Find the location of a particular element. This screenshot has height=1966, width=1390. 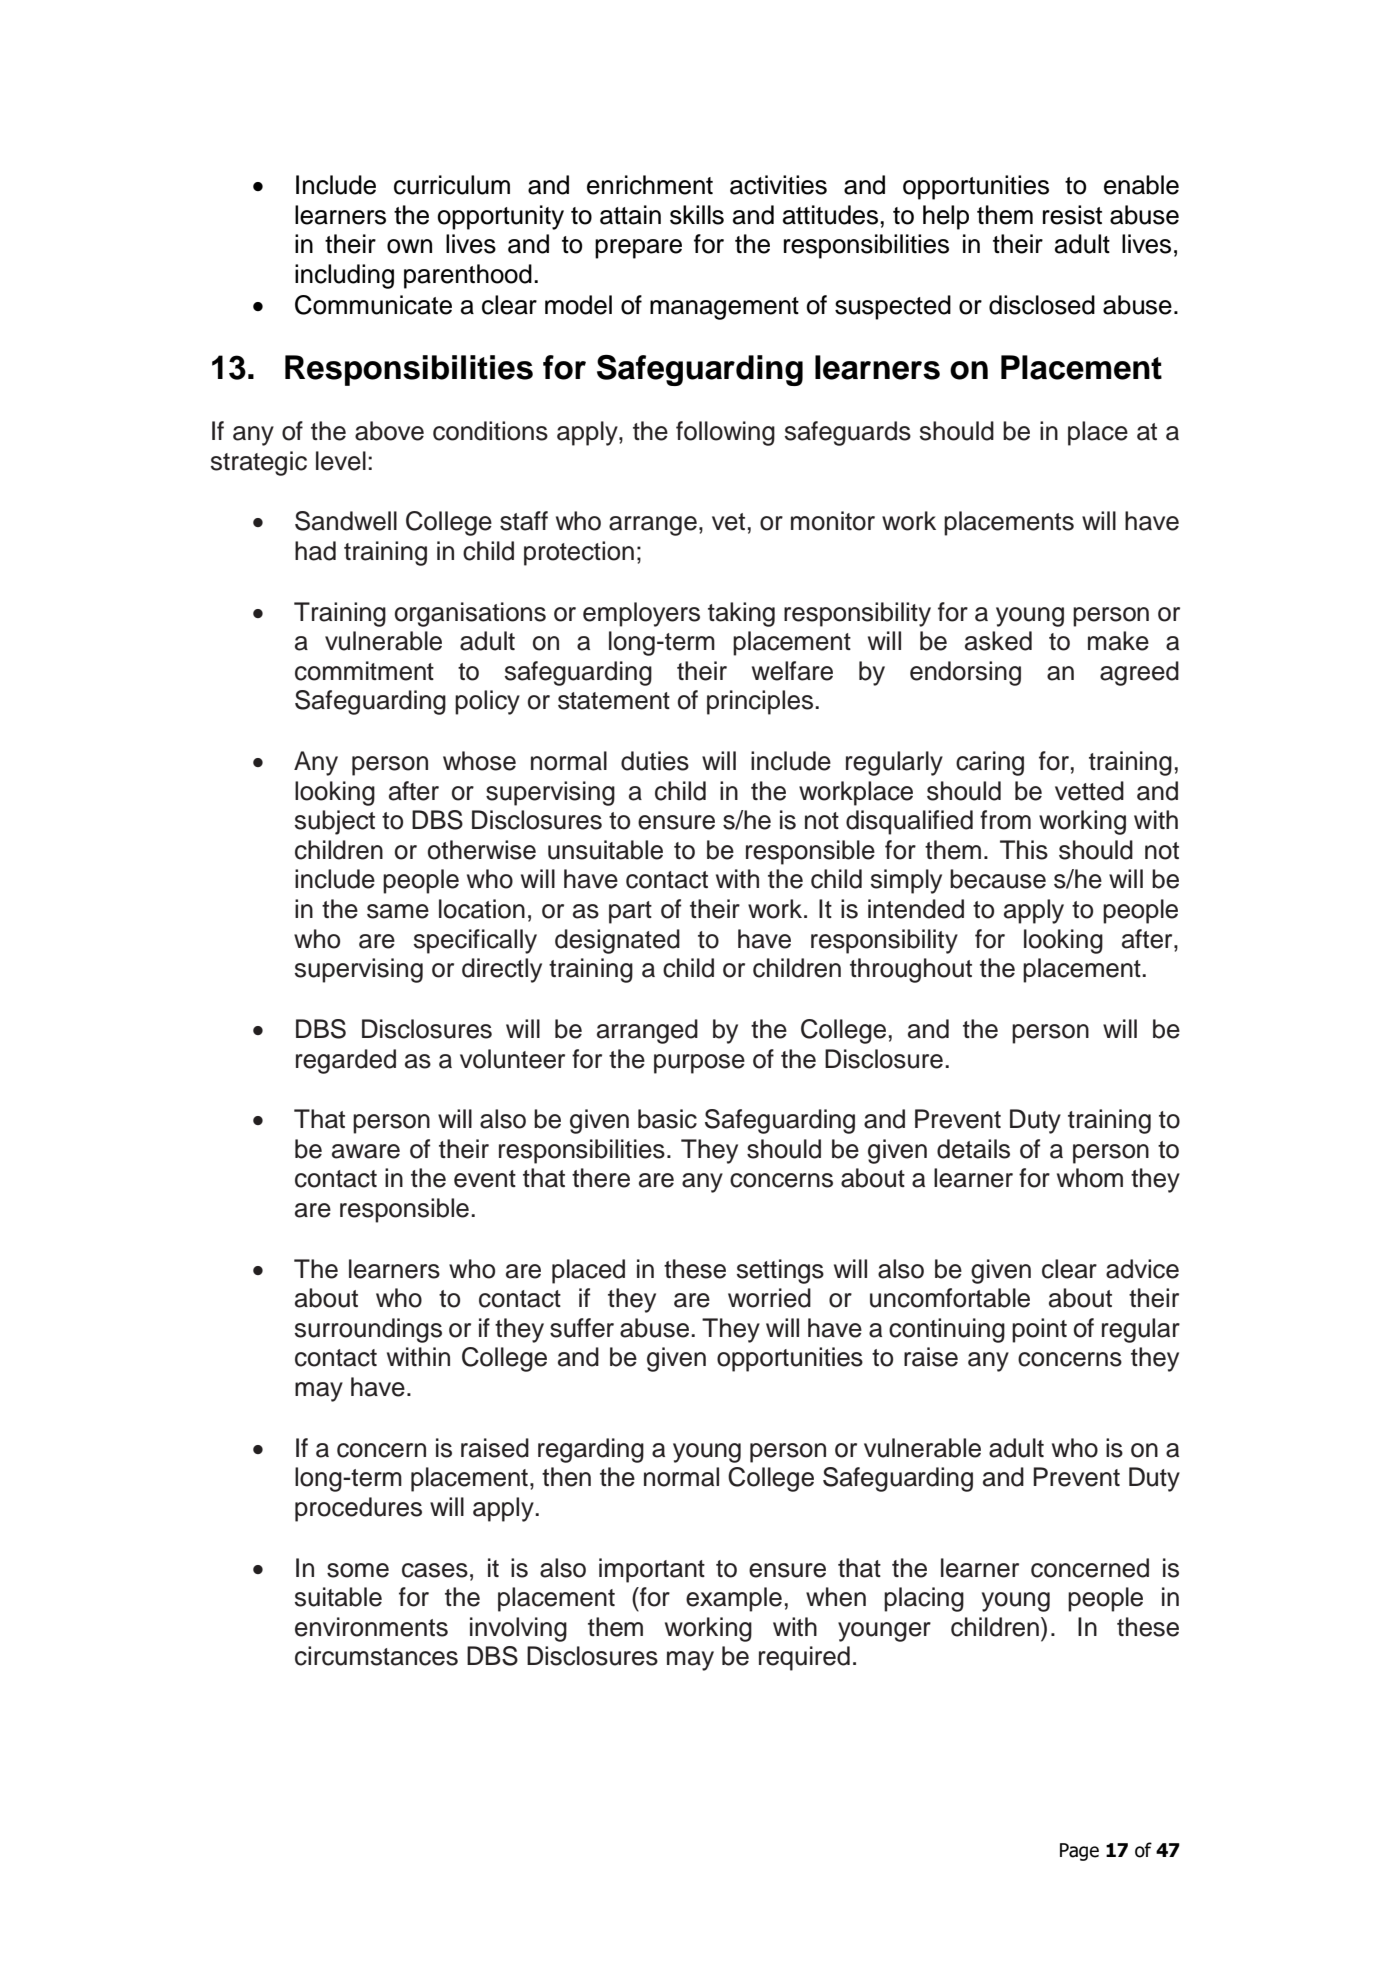

aware is located at coordinates (366, 1151).
